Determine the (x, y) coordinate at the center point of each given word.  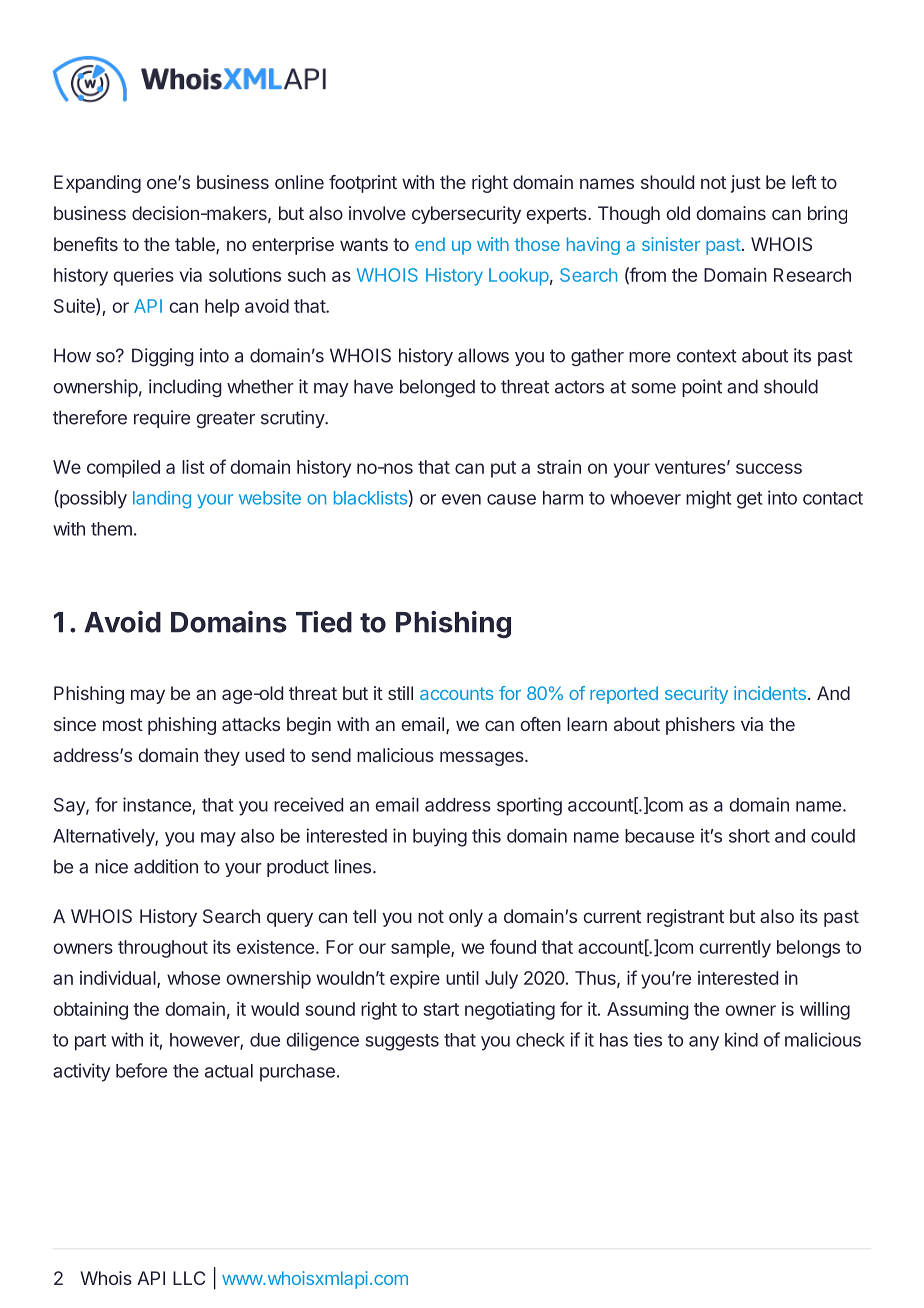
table (196, 245)
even (461, 499)
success (769, 468)
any (704, 1043)
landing (162, 500)
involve (377, 213)
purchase (297, 1073)
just (746, 184)
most (123, 724)
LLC (189, 1278)
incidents (770, 693)
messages (483, 758)
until (462, 978)
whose (193, 978)
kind (741, 1039)
